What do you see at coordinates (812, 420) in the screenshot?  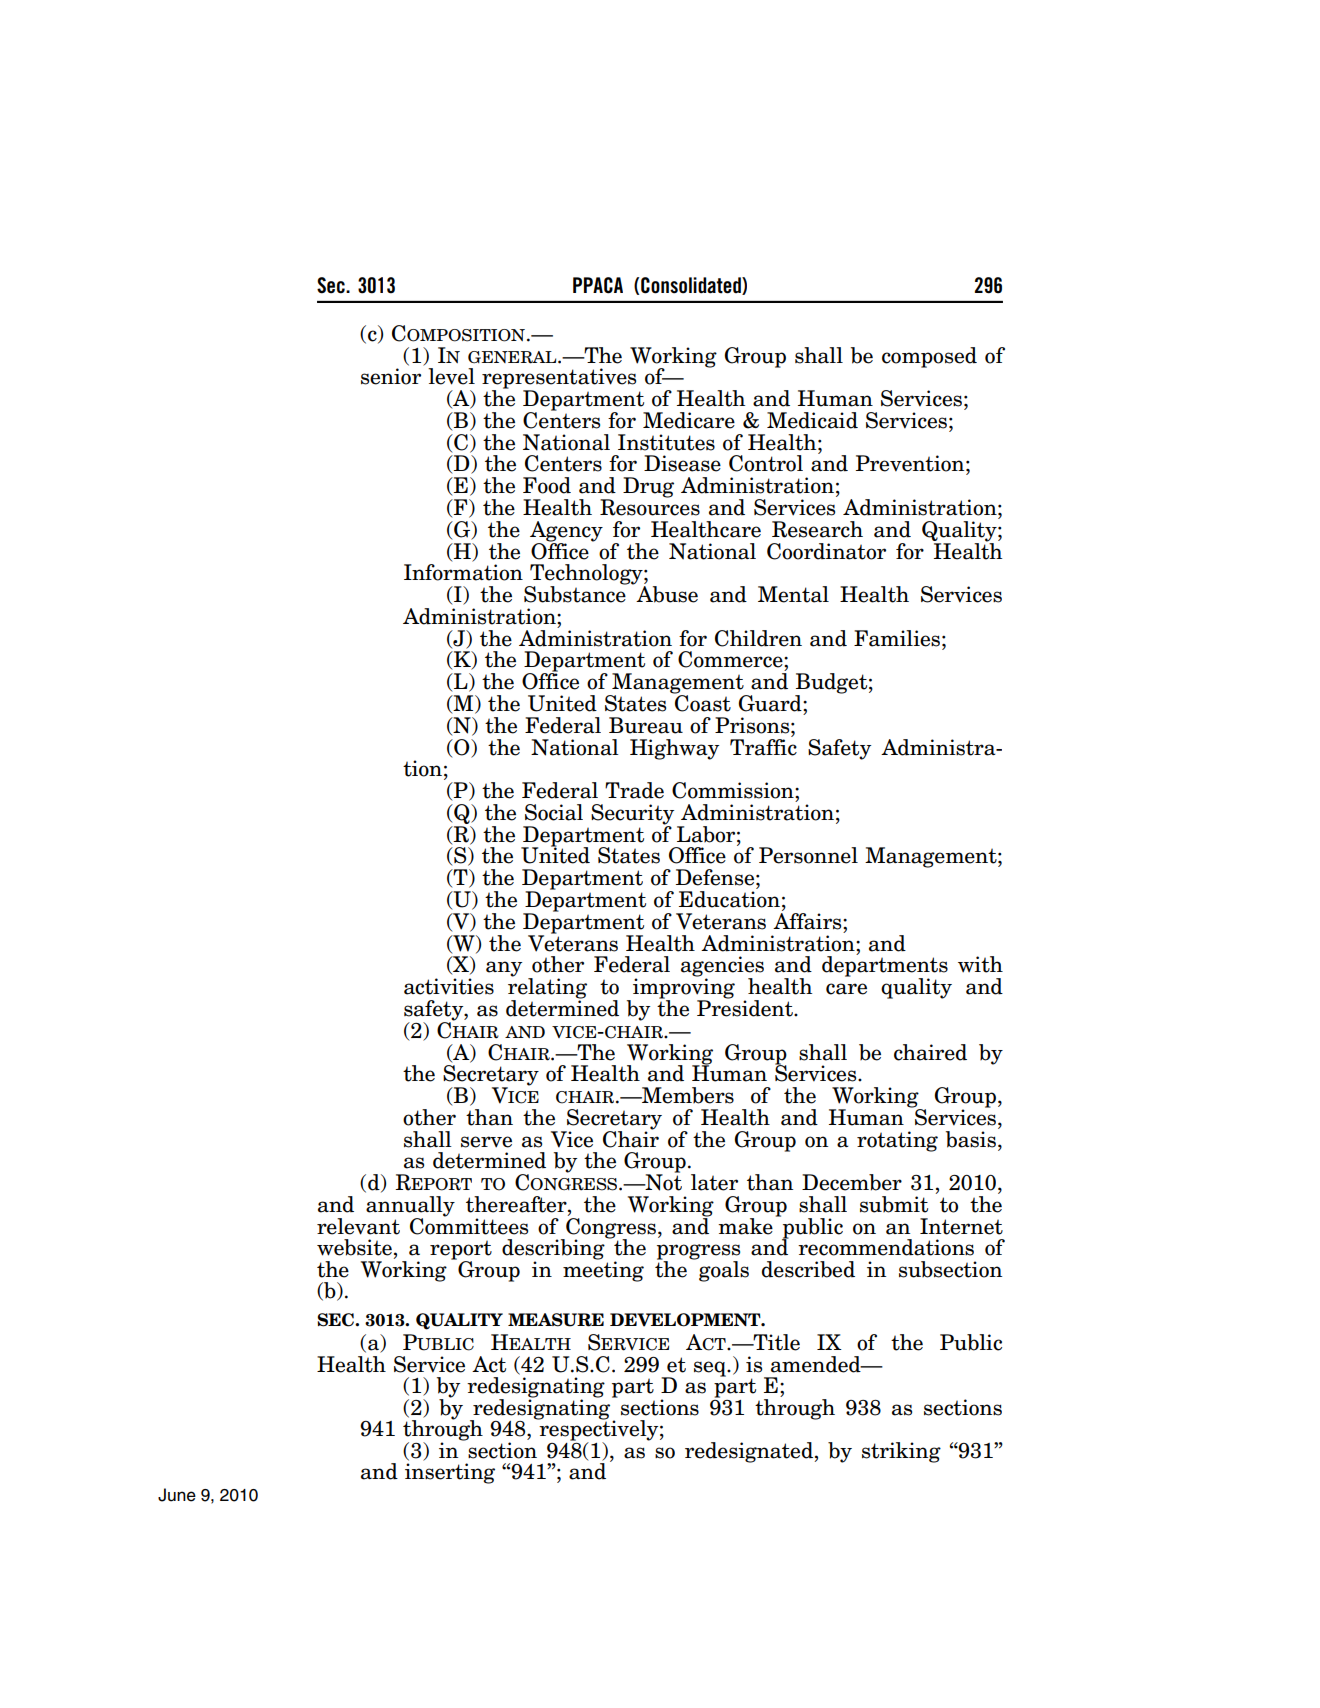 I see `Medicaid` at bounding box center [812, 420].
